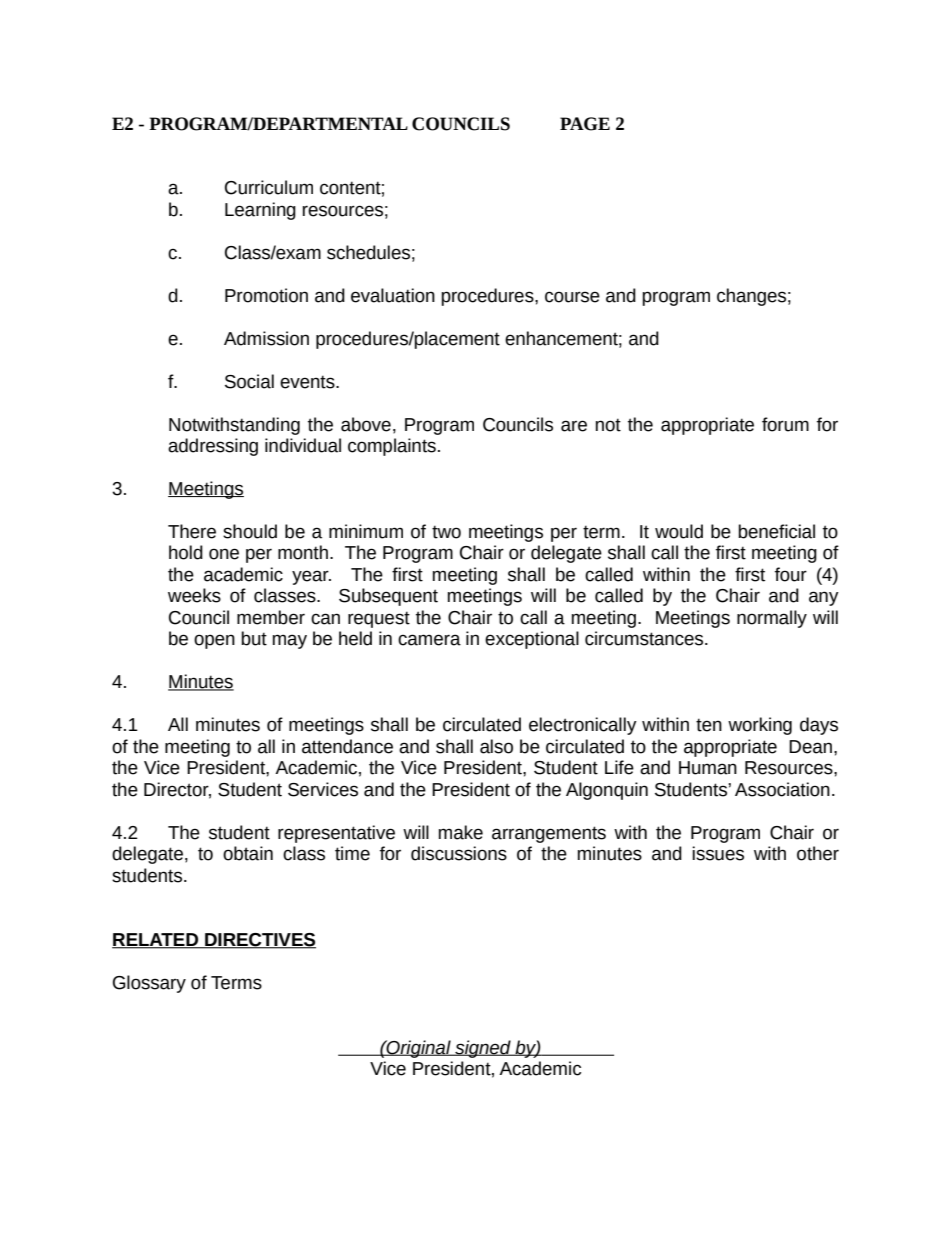  I want to click on course, so click(572, 297).
